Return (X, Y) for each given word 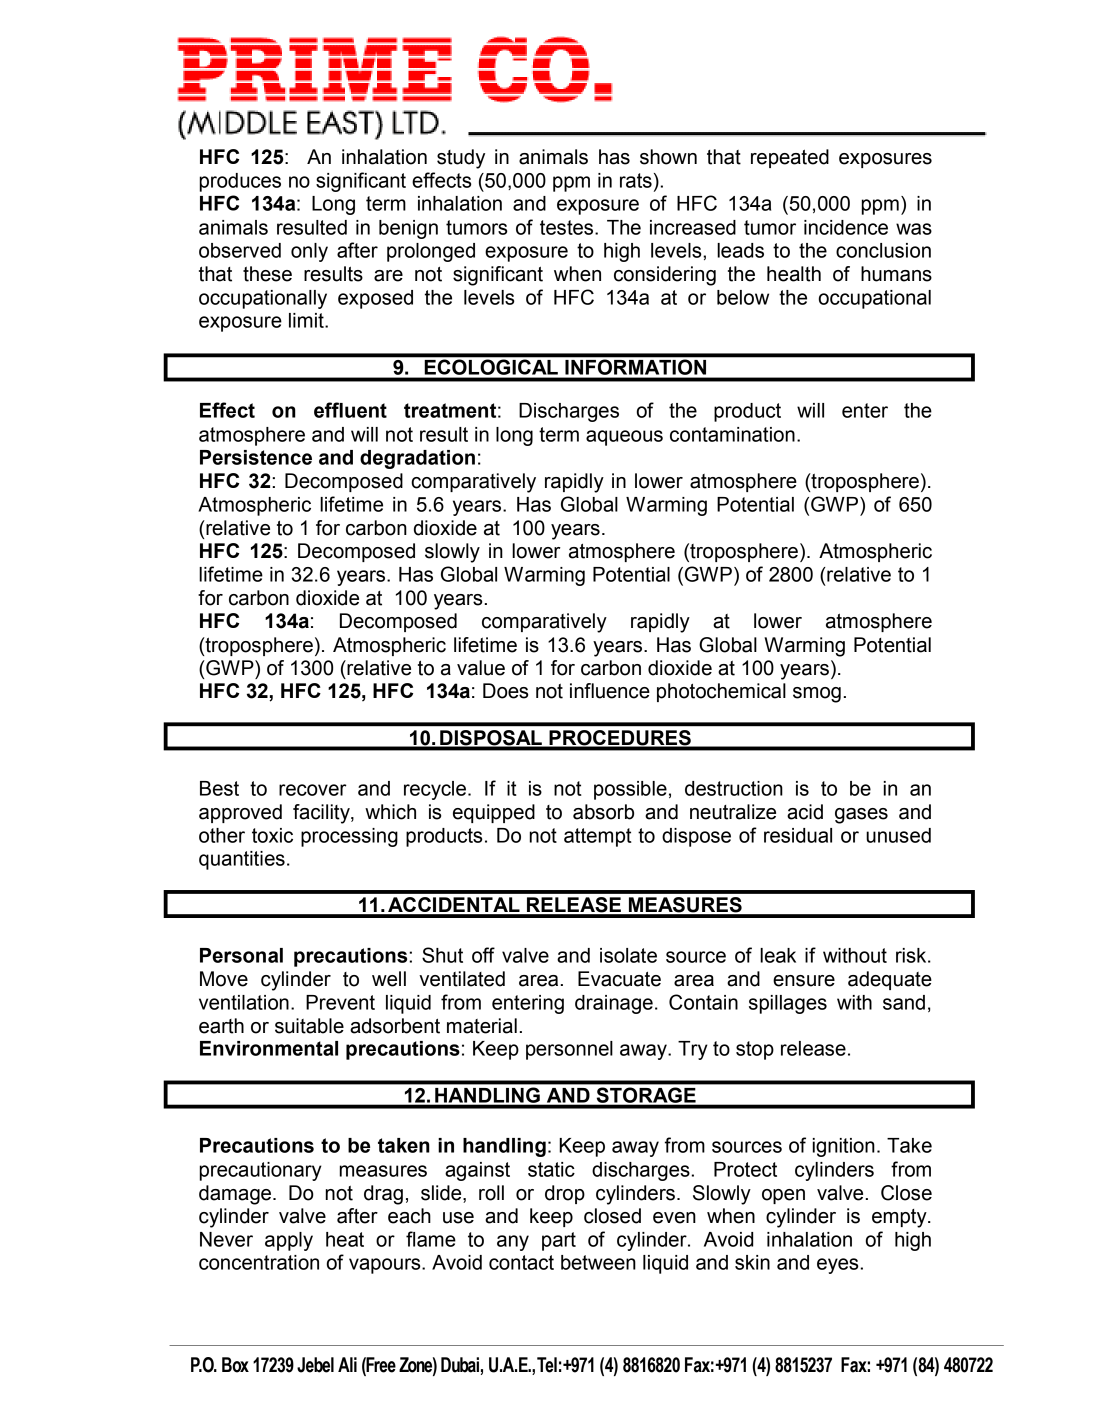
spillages (788, 1004)
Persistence (256, 457)
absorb (603, 812)
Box (235, 1365)
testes (568, 227)
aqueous (624, 438)
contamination (732, 434)
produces (240, 182)
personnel (569, 1050)
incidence (846, 227)
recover (313, 790)
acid (805, 812)
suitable (309, 1026)
